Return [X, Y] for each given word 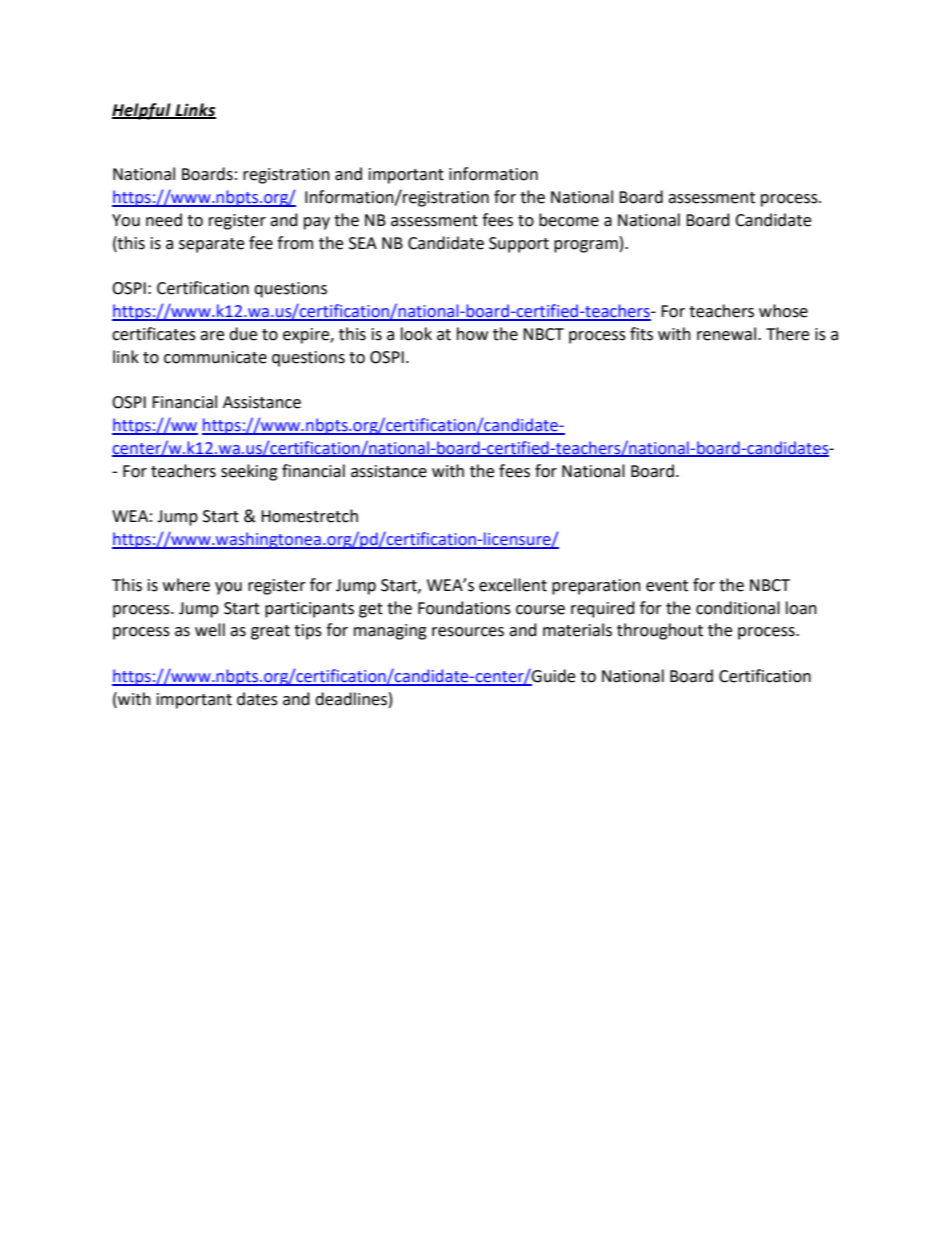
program [586, 246]
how [472, 334]
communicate [215, 357]
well [210, 630]
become [569, 220]
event [667, 586]
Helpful [142, 111]
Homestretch [309, 516]
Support [519, 245]
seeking [249, 472]
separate [211, 245]
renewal [728, 334]
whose [783, 311]
